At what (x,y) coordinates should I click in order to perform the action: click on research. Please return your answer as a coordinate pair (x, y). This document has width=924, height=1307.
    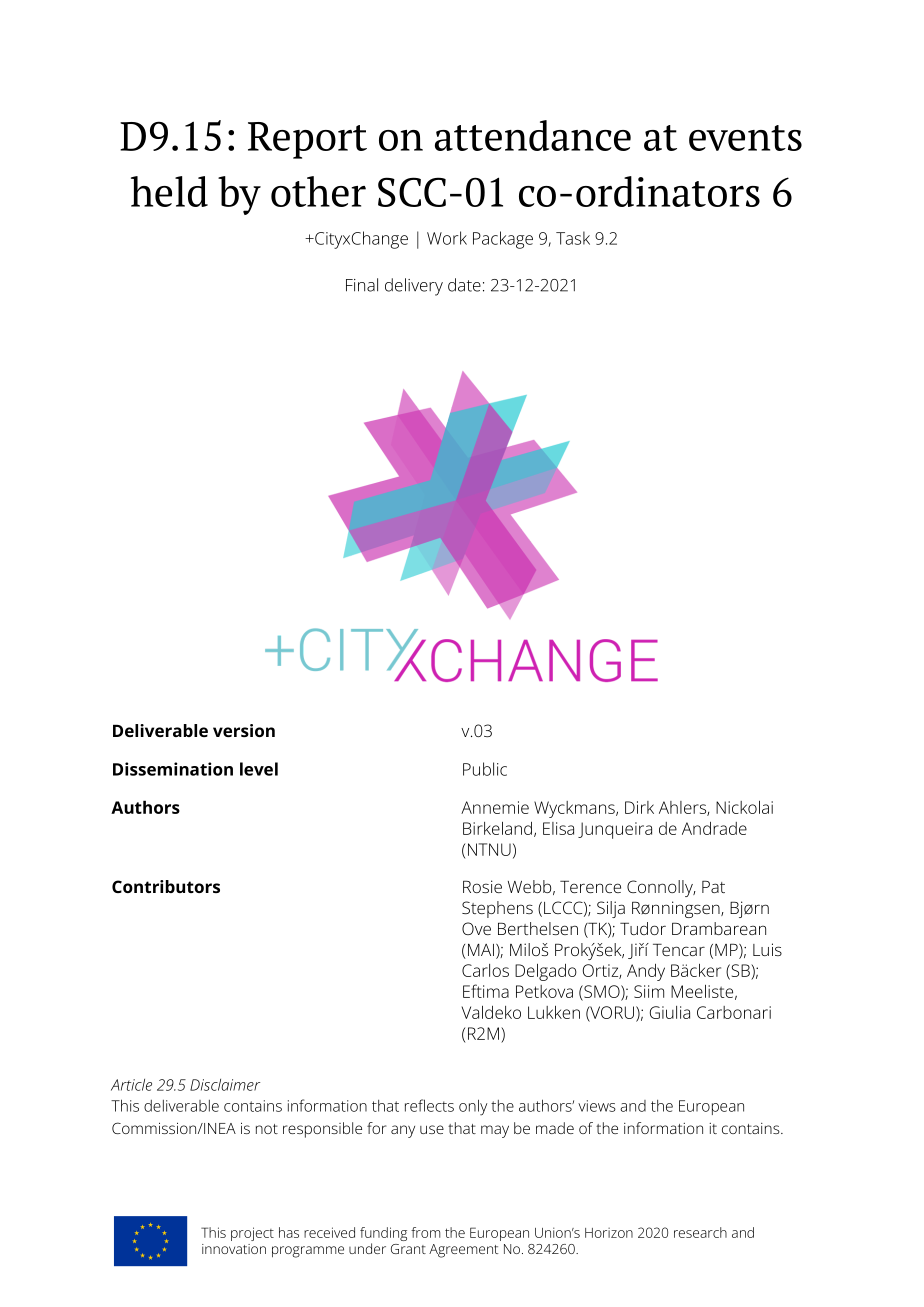
    Looking at the image, I should click on (700, 1232).
